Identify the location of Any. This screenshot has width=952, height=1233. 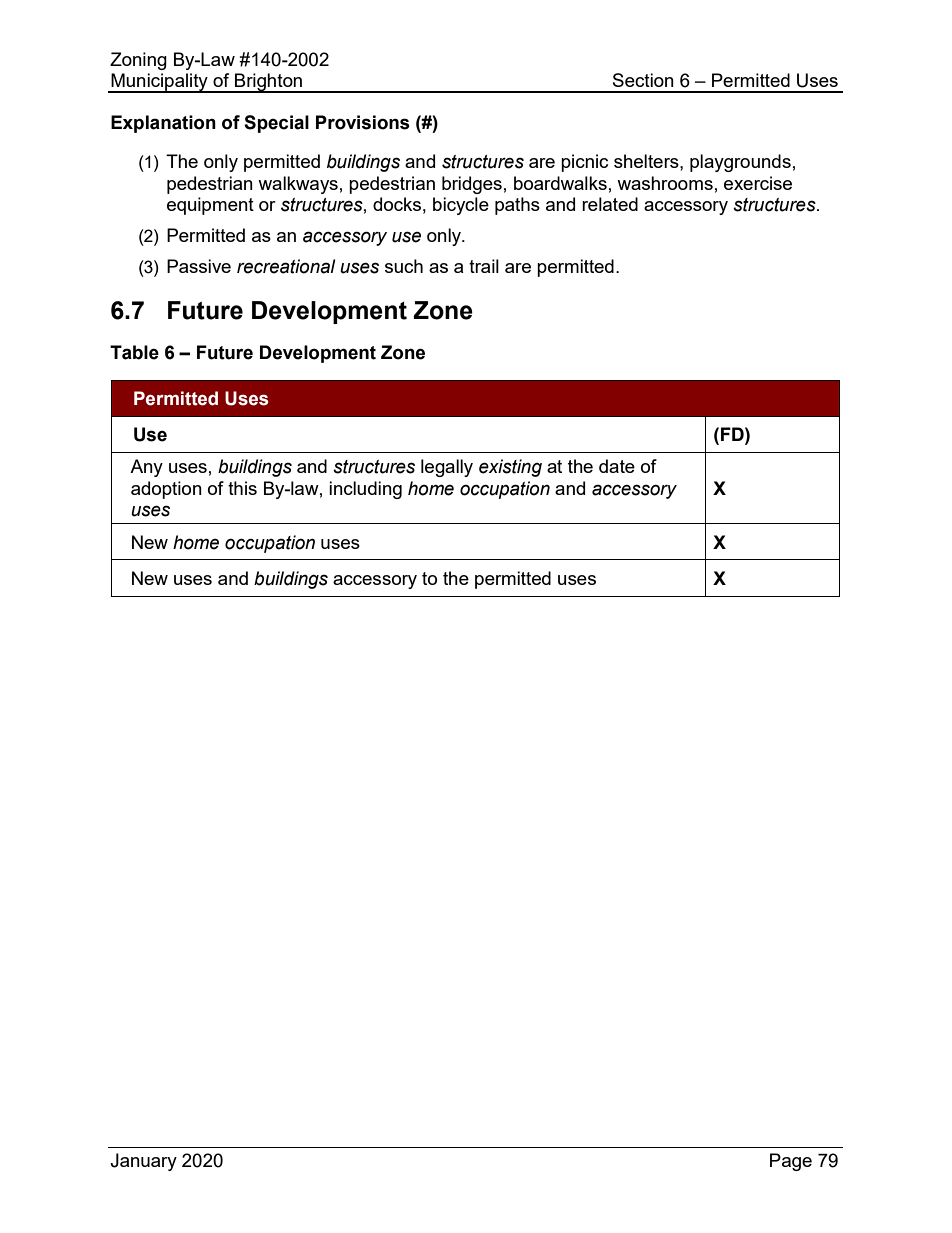
(146, 468).
